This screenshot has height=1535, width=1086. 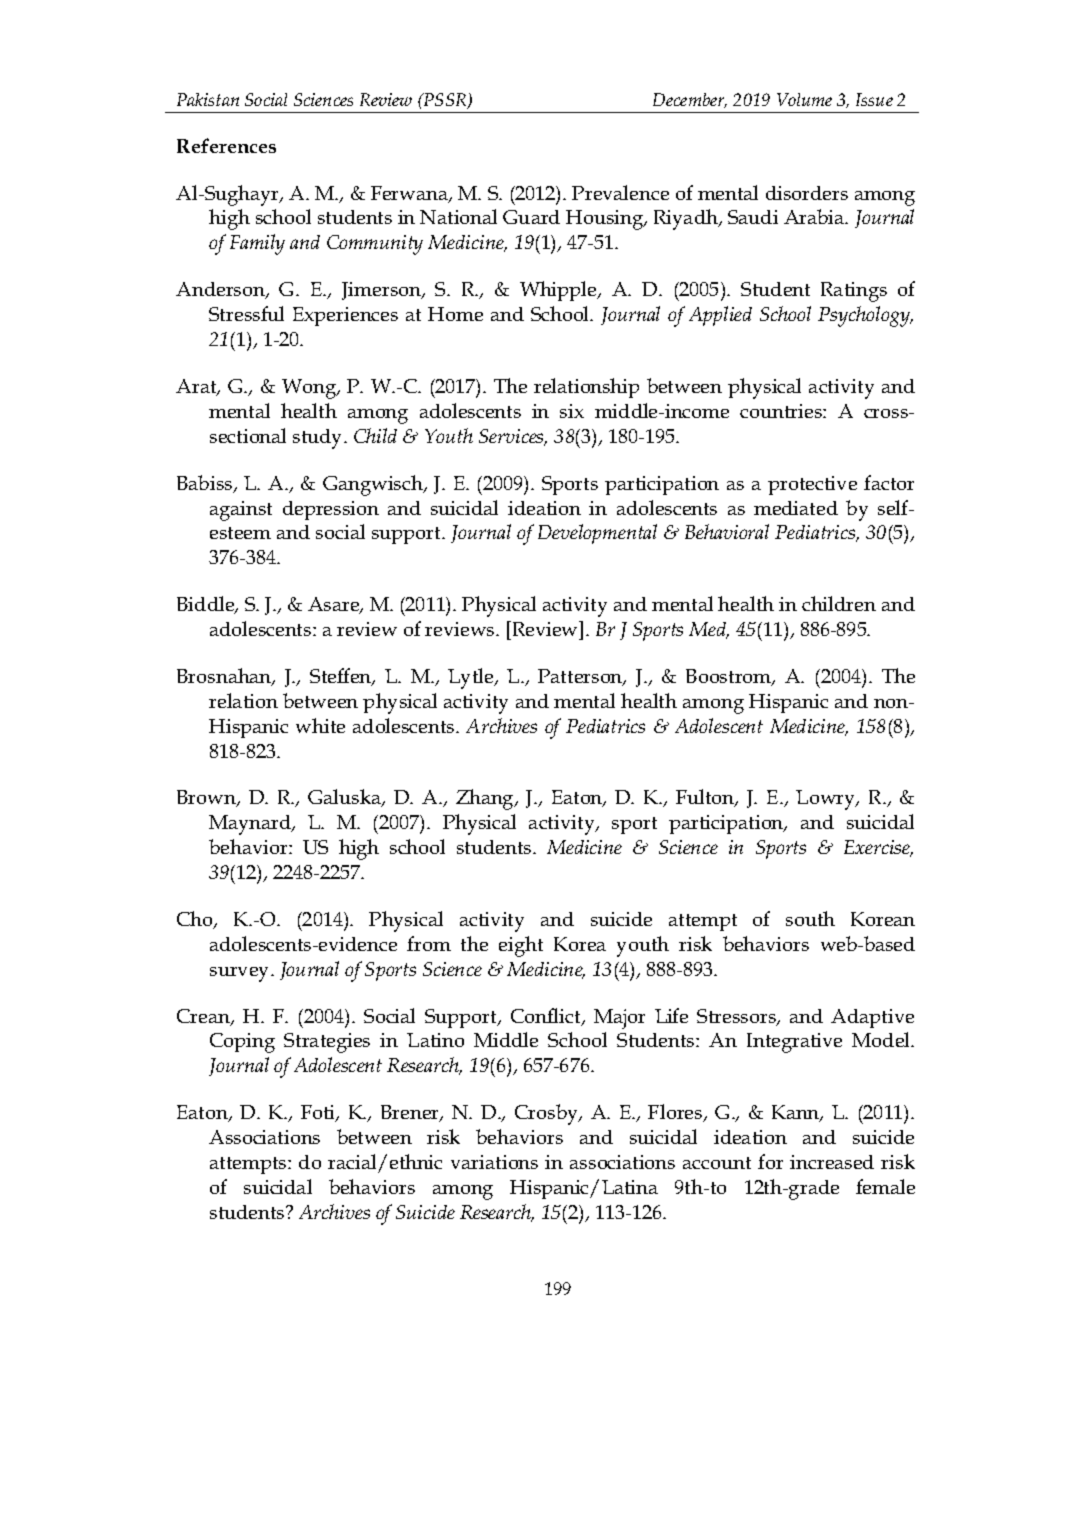 What do you see at coordinates (810, 918) in the screenshot?
I see `south` at bounding box center [810, 918].
